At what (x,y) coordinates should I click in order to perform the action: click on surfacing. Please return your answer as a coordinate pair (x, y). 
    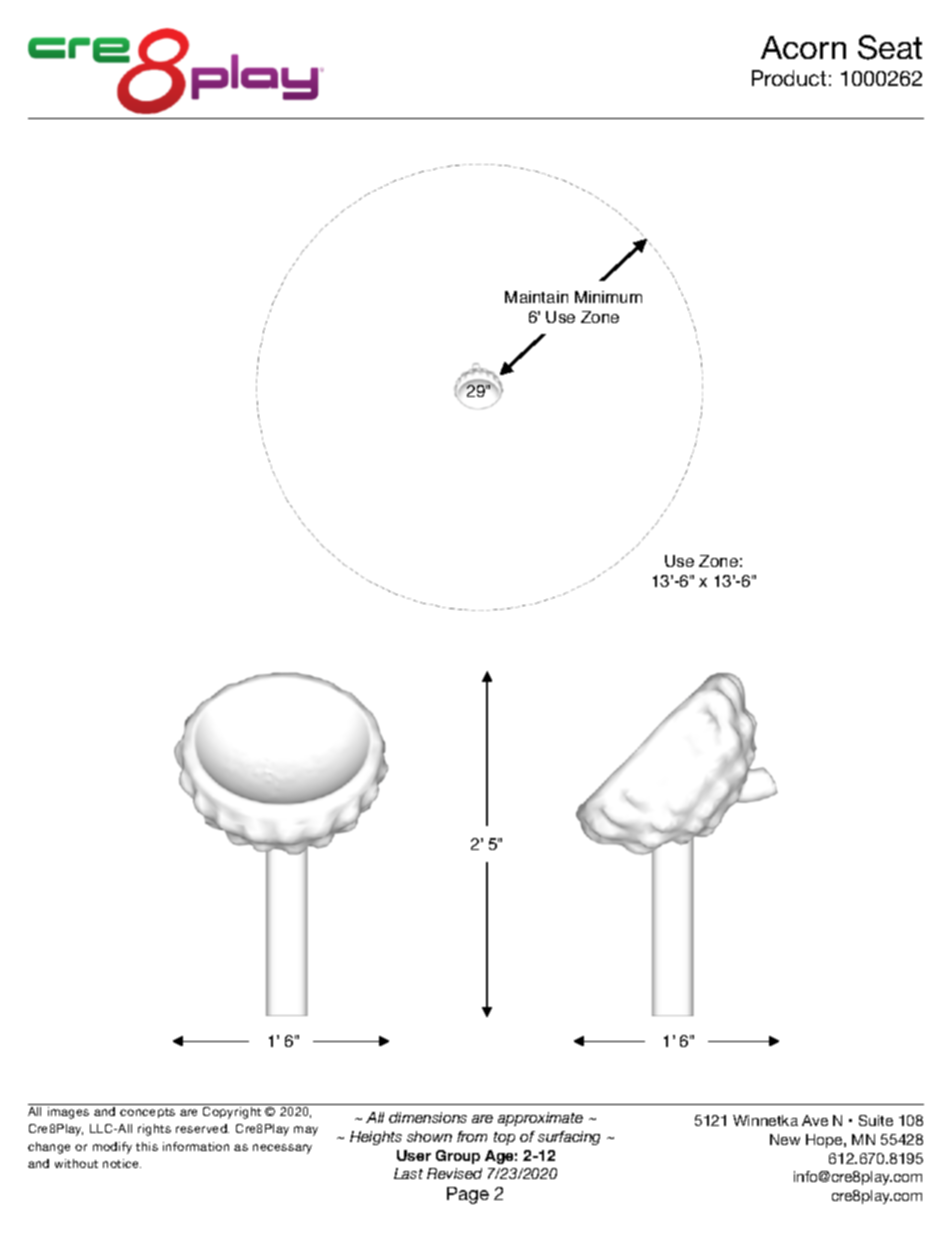
    Looking at the image, I should click on (569, 1138).
